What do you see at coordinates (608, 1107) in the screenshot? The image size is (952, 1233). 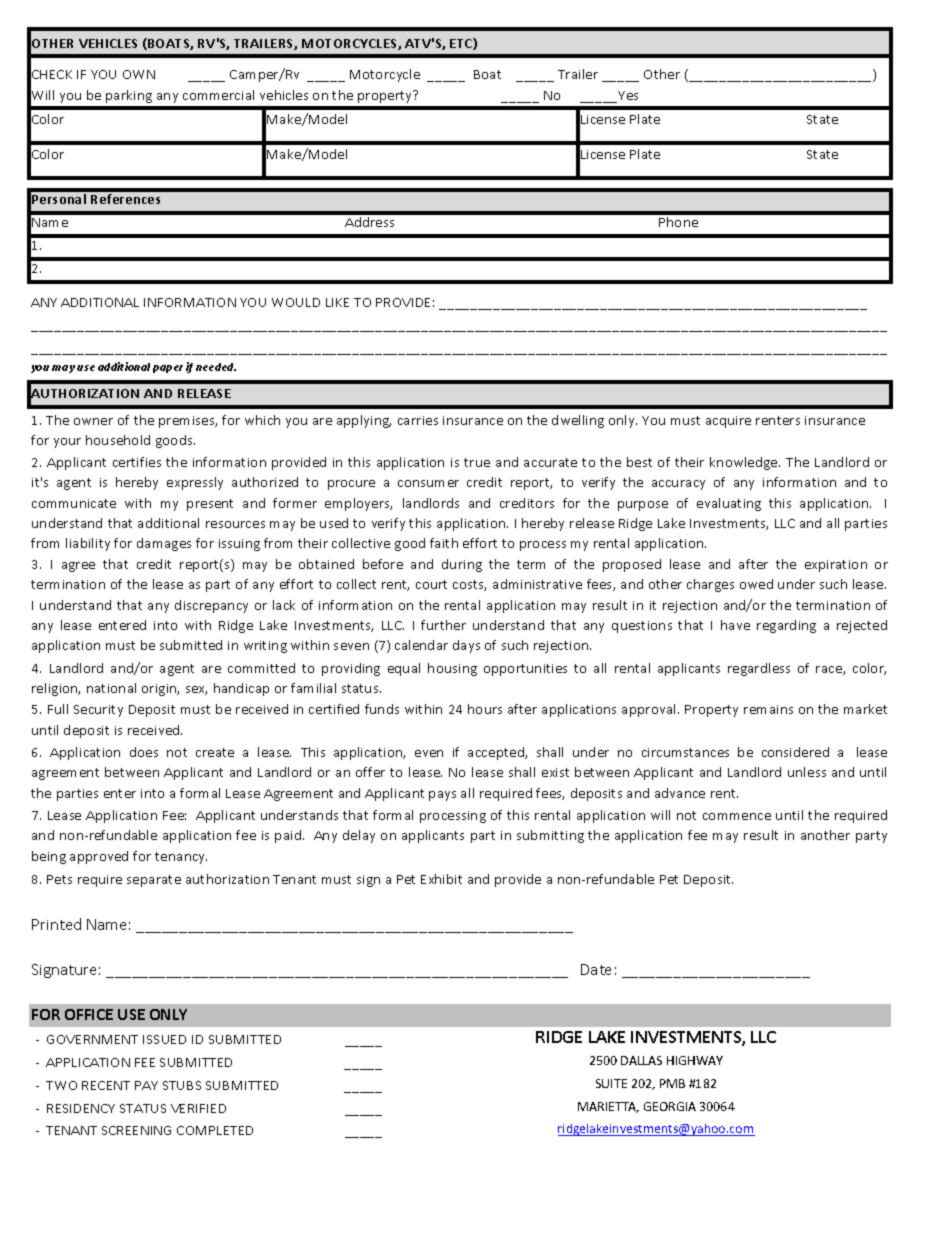 I see `MARIETTA` at bounding box center [608, 1107].
